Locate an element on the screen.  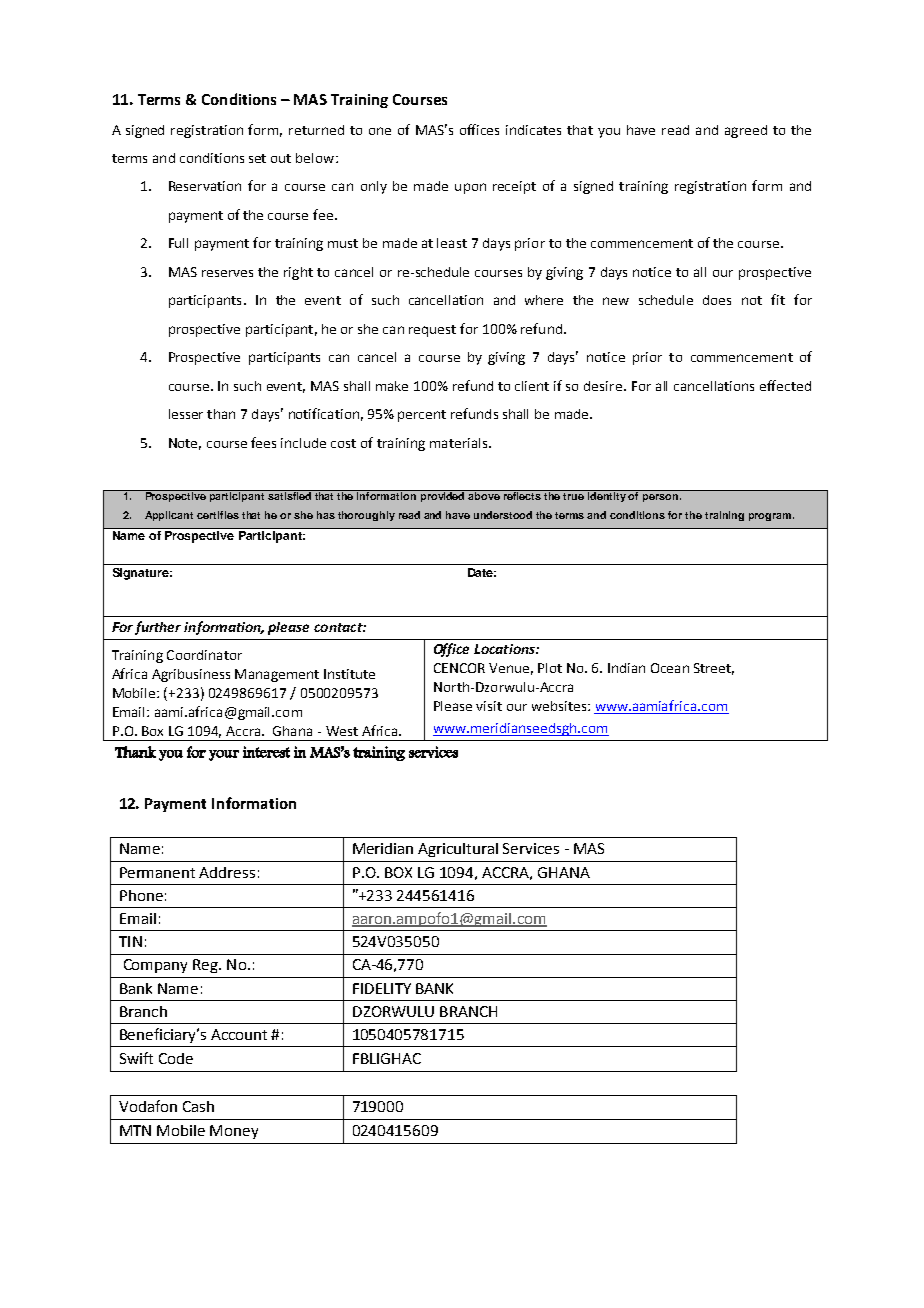
upon is located at coordinates (470, 188).
